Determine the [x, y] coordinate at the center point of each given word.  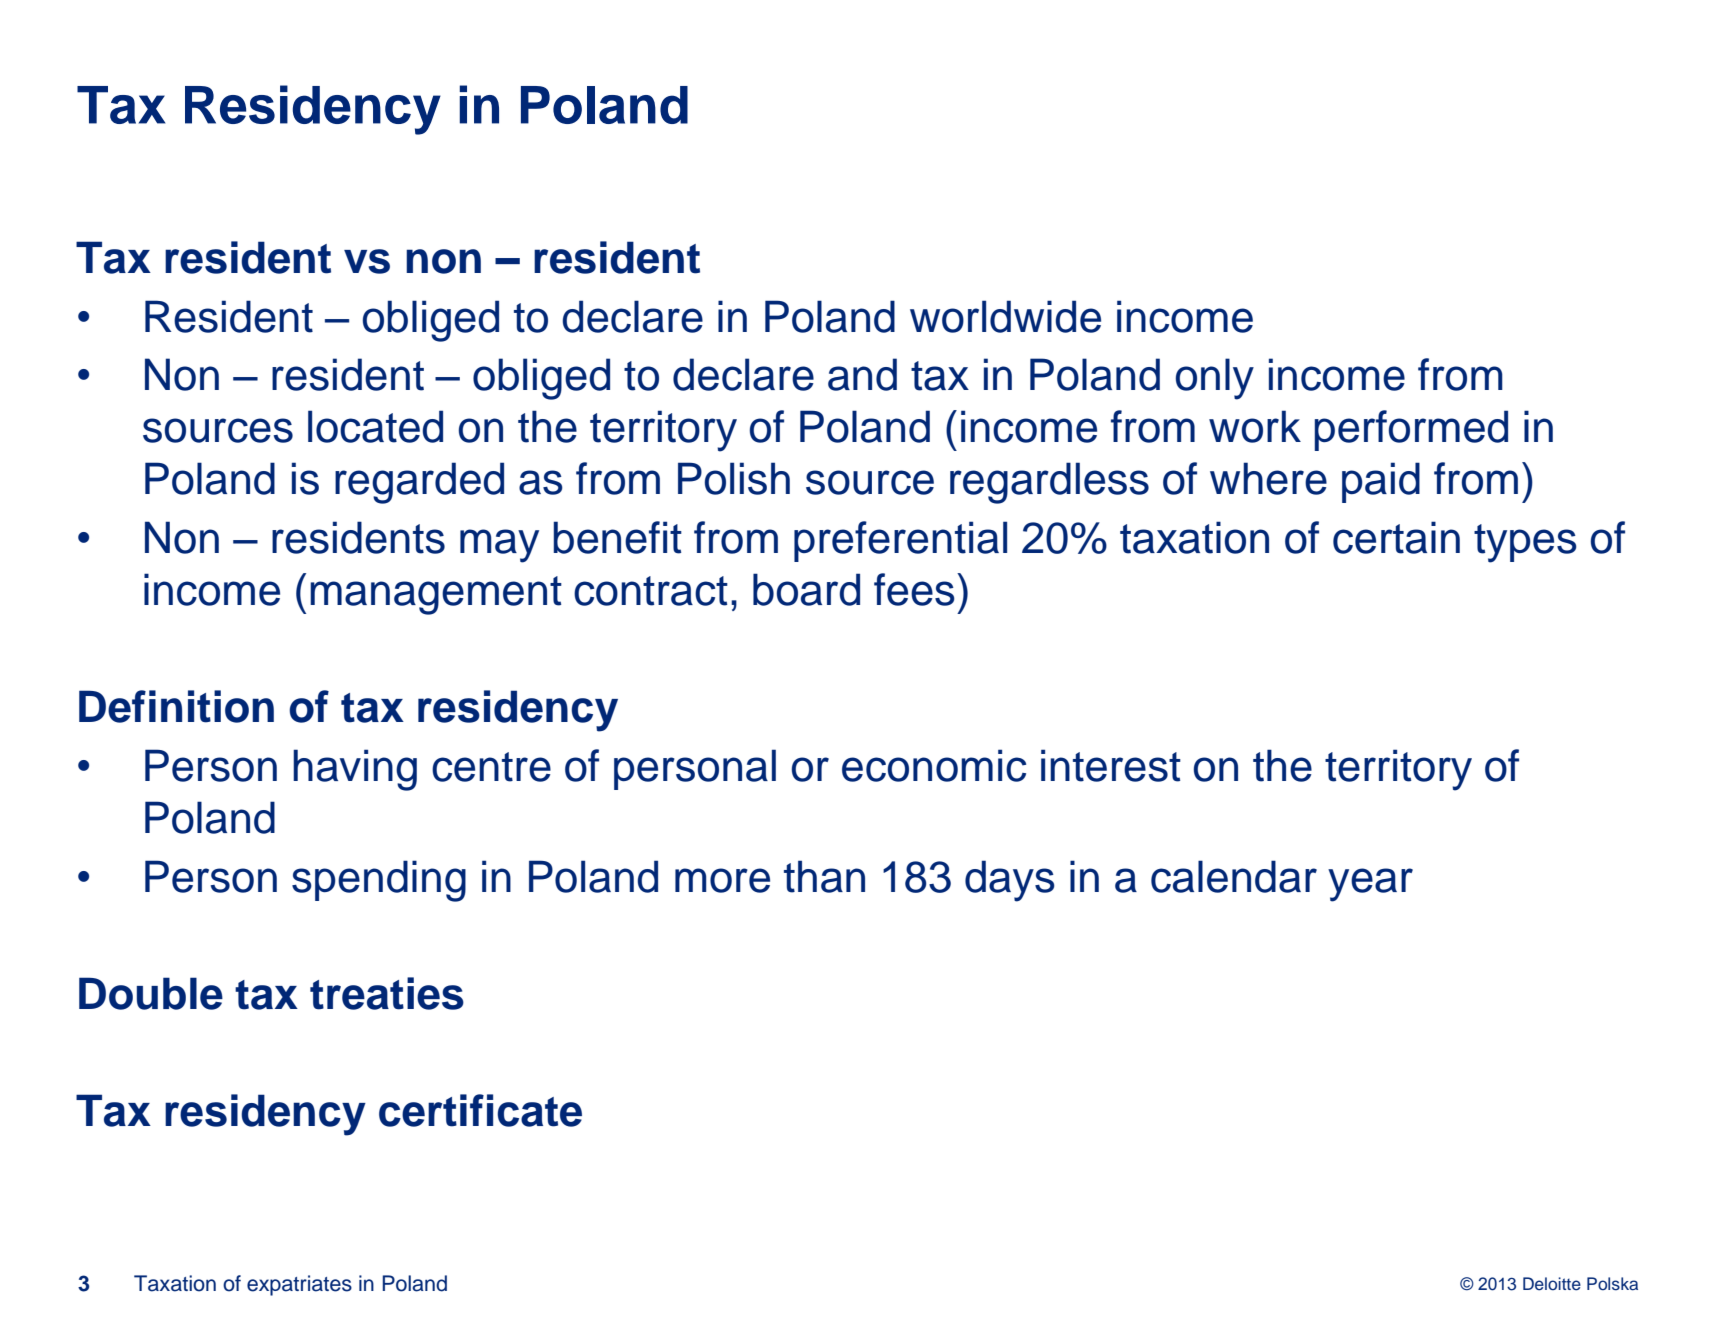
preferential [900, 541]
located [375, 426]
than [824, 876]
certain [1396, 537]
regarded [419, 483]
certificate [480, 1110]
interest [1111, 765]
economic [934, 765]
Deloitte [1552, 1284]
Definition [176, 706]
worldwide [1005, 316]
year [1370, 885]
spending [379, 881]
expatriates [299, 1285]
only [1214, 379]
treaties [387, 993]
